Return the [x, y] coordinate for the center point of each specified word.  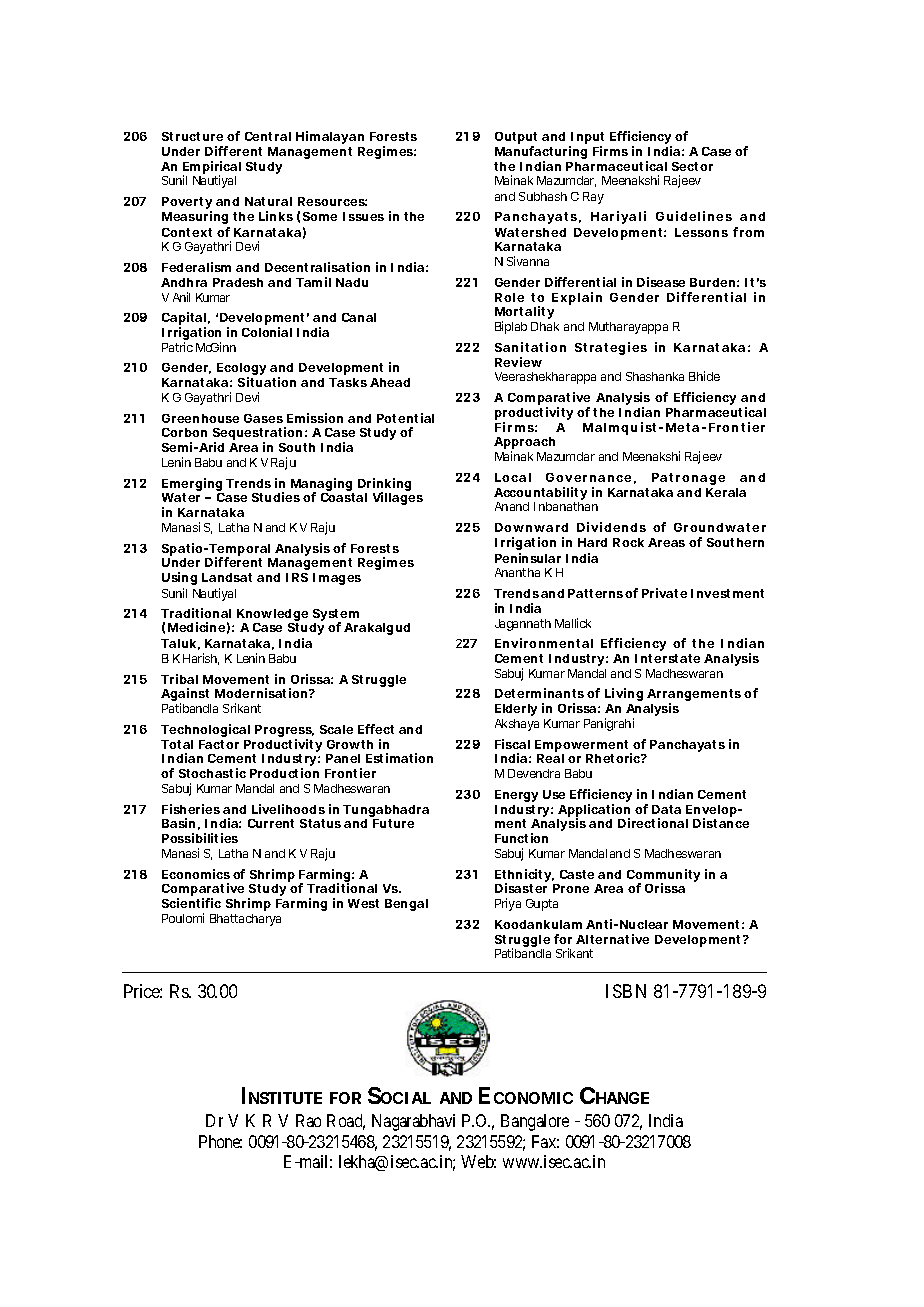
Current [271, 823]
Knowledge [272, 616]
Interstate [667, 658]
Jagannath [523, 625]
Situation [267, 382]
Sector [692, 166]
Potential [405, 418]
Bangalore [535, 1122]
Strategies [611, 348]
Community [663, 877]
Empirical [212, 169]
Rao [308, 1120]
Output [516, 139]
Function [521, 838]
